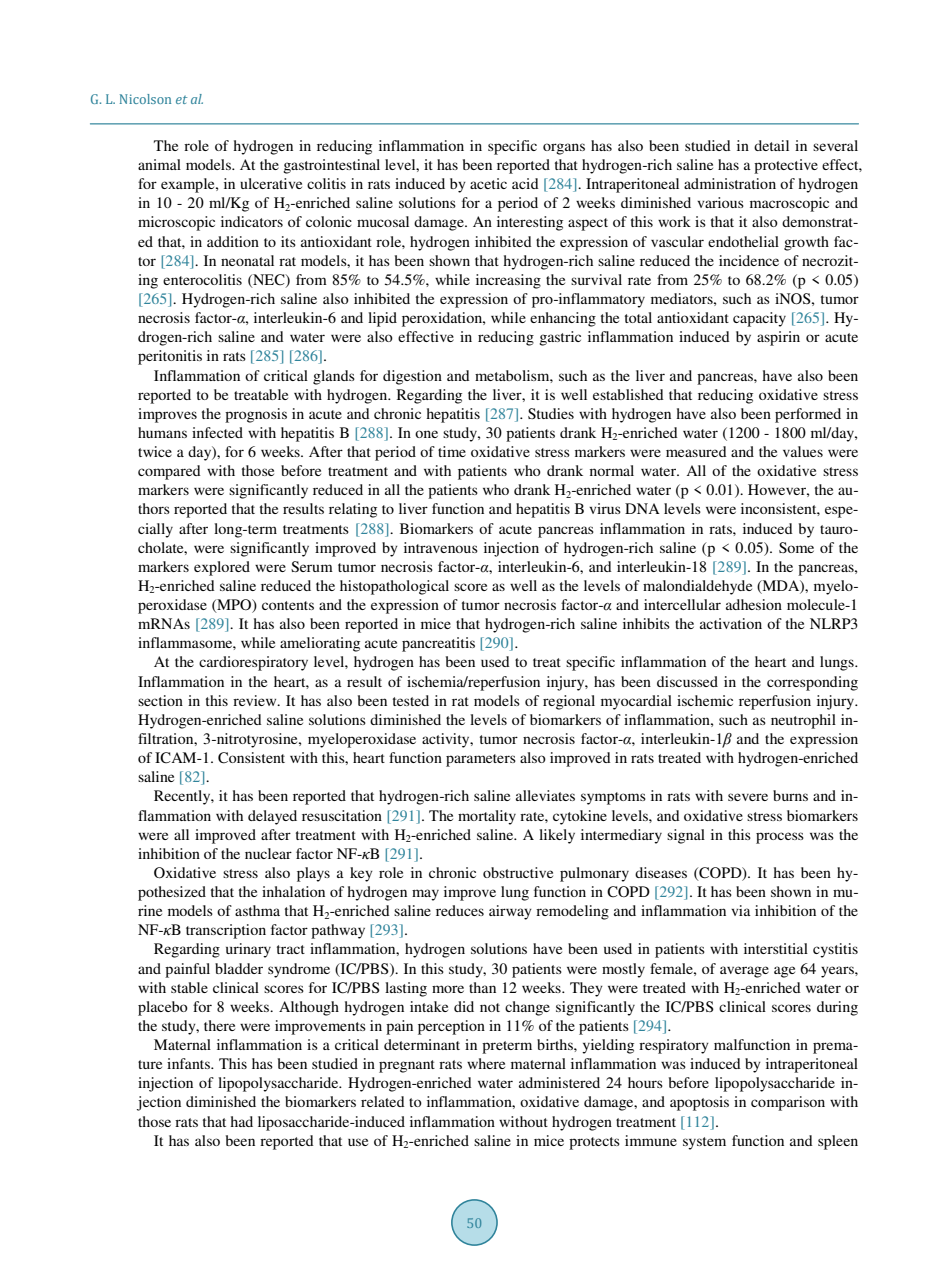 This screenshot has width=949, height=1288. I want to click on detail, so click(771, 145).
